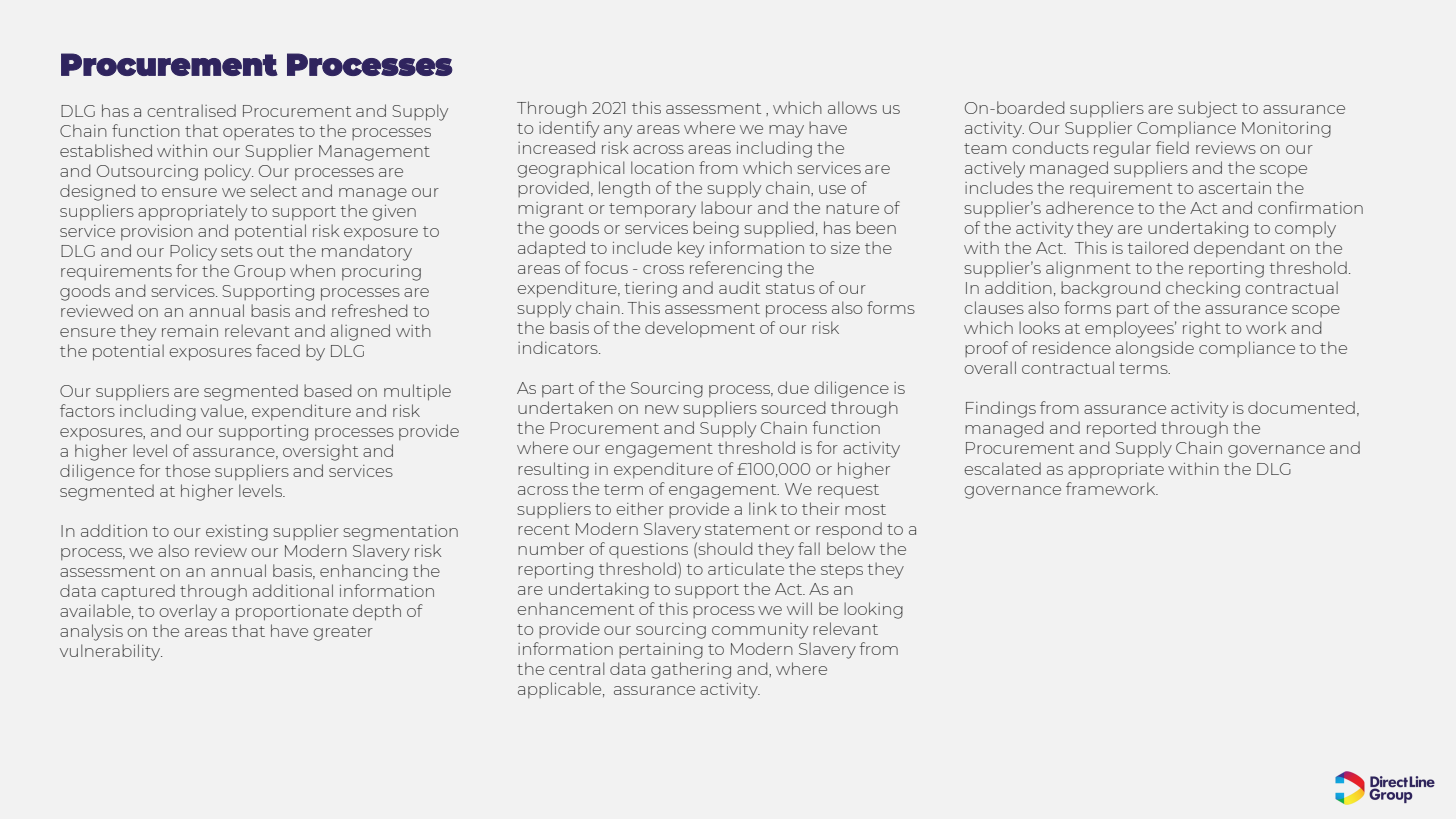  I want to click on vulnerability, so click(111, 652).
